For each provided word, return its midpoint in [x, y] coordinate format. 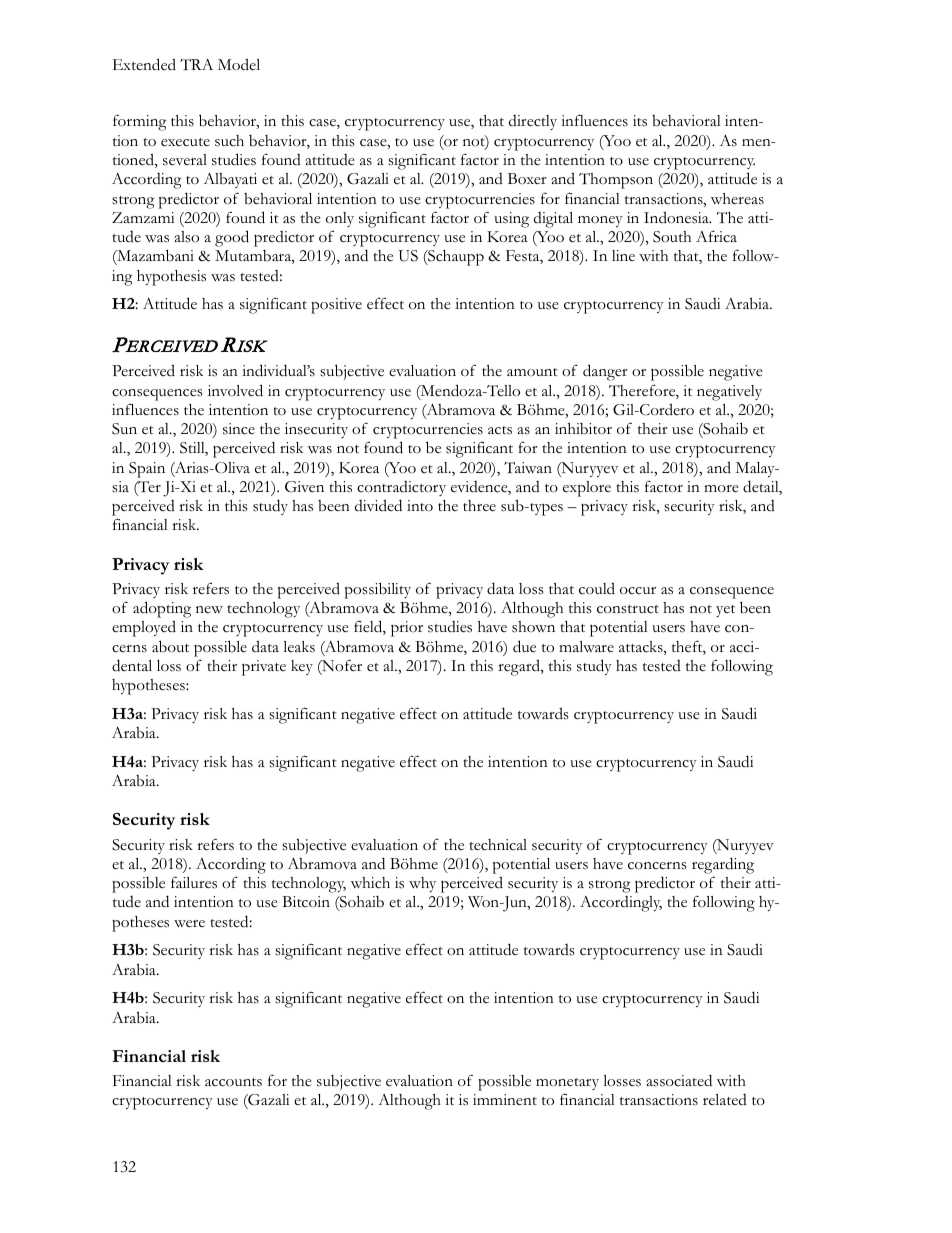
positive [336, 306]
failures [194, 882]
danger [605, 372]
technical [498, 845]
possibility [378, 590]
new [209, 610]
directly [533, 122]
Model [239, 64]
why [422, 884]
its [640, 121]
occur [638, 591]
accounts [233, 1082]
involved [235, 390]
